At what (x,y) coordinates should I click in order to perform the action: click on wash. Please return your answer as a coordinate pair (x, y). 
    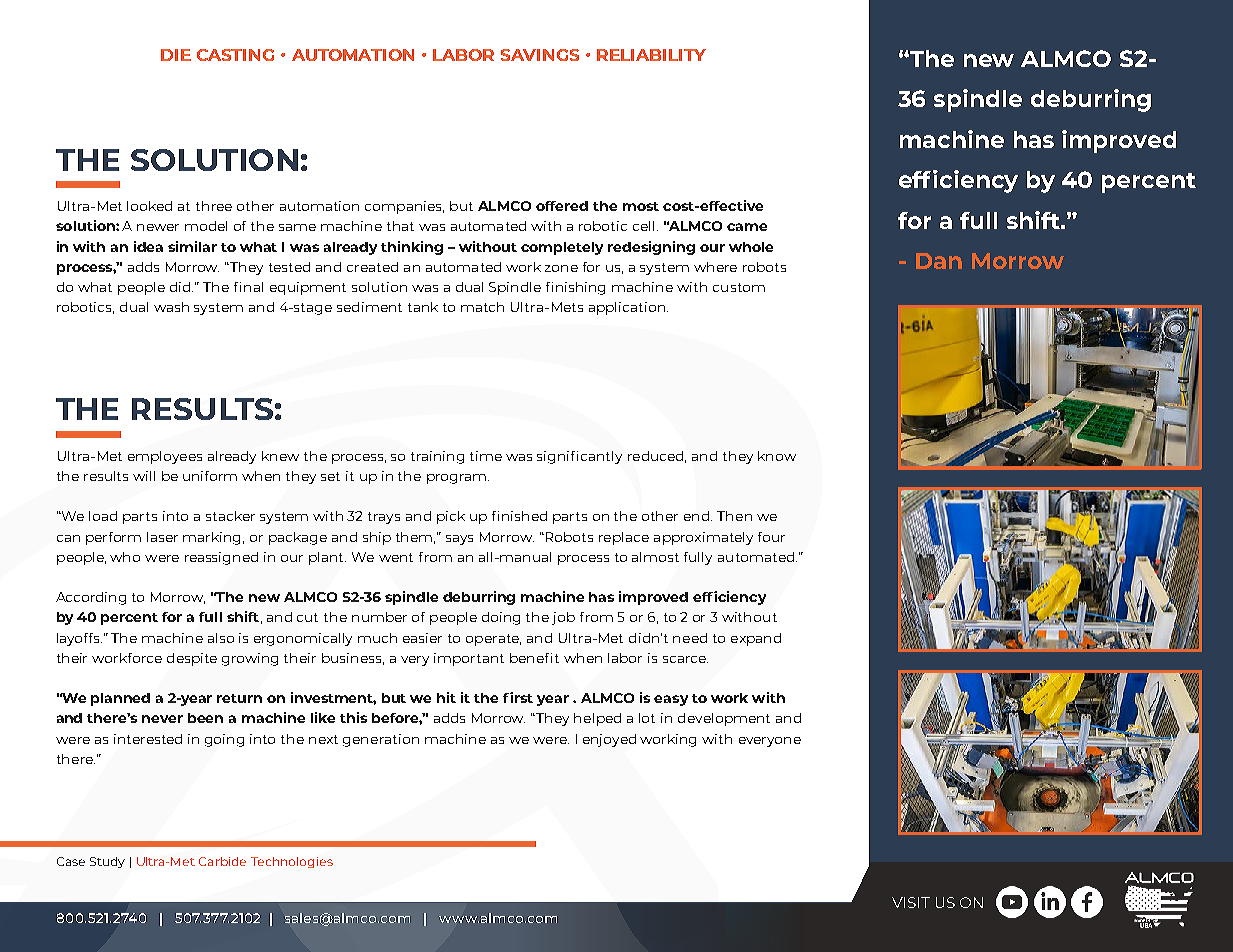
    Looking at the image, I should click on (171, 307).
